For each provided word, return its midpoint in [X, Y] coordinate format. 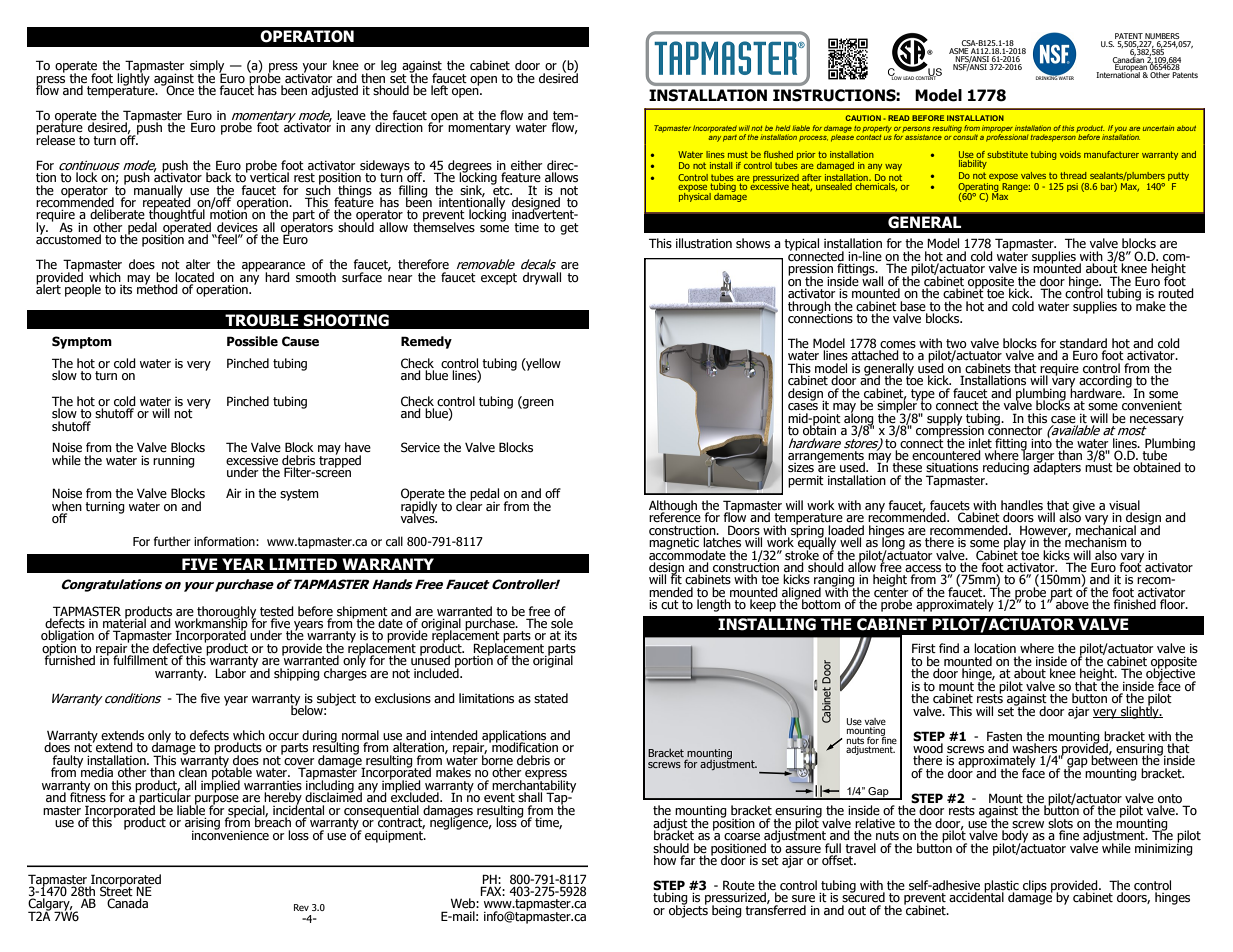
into [1041, 442]
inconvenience [230, 834]
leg [389, 66]
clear [469, 505]
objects [688, 910]
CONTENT [927, 77]
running [174, 462]
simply [208, 67]
